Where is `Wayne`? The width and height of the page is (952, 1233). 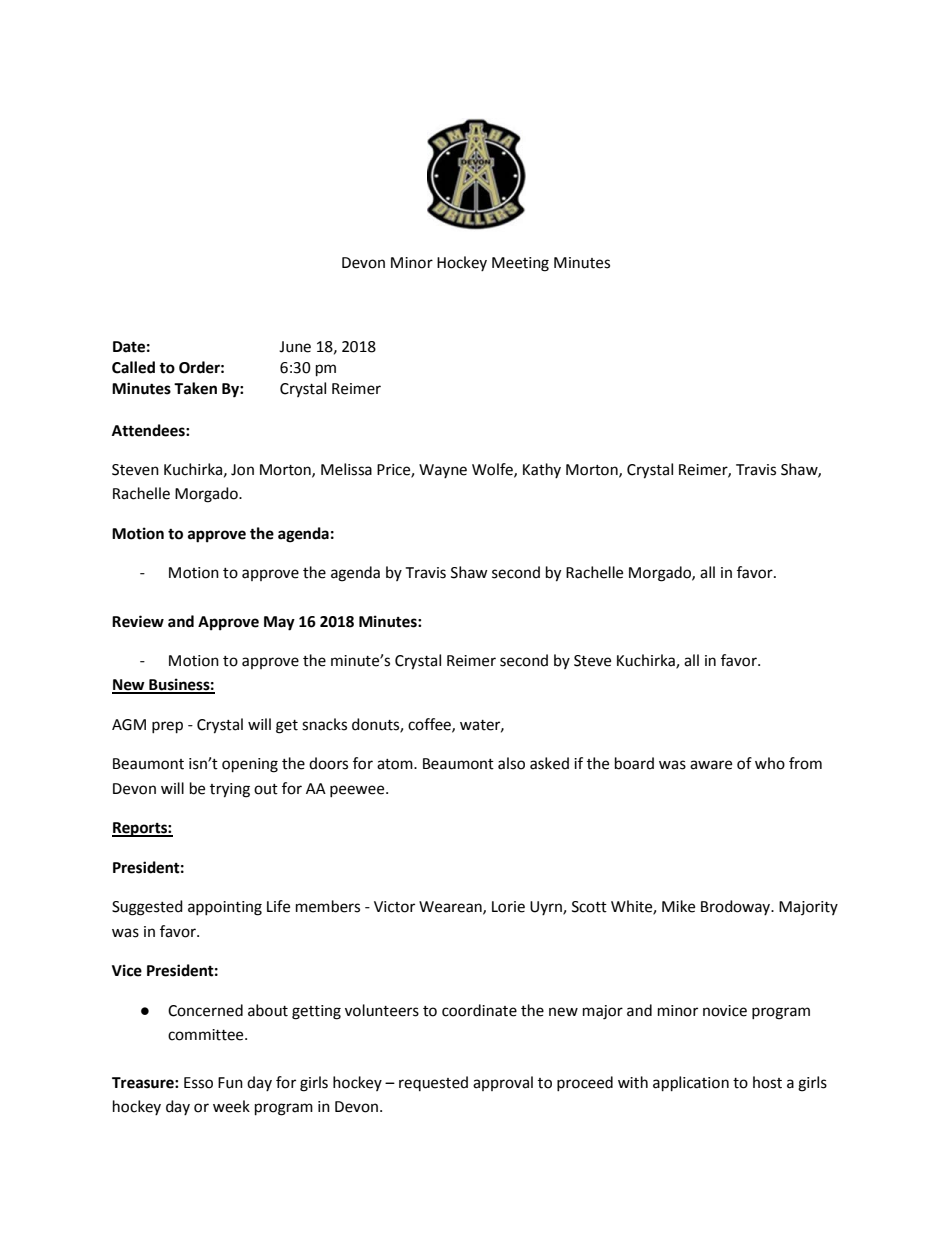 Wayne is located at coordinates (443, 471).
